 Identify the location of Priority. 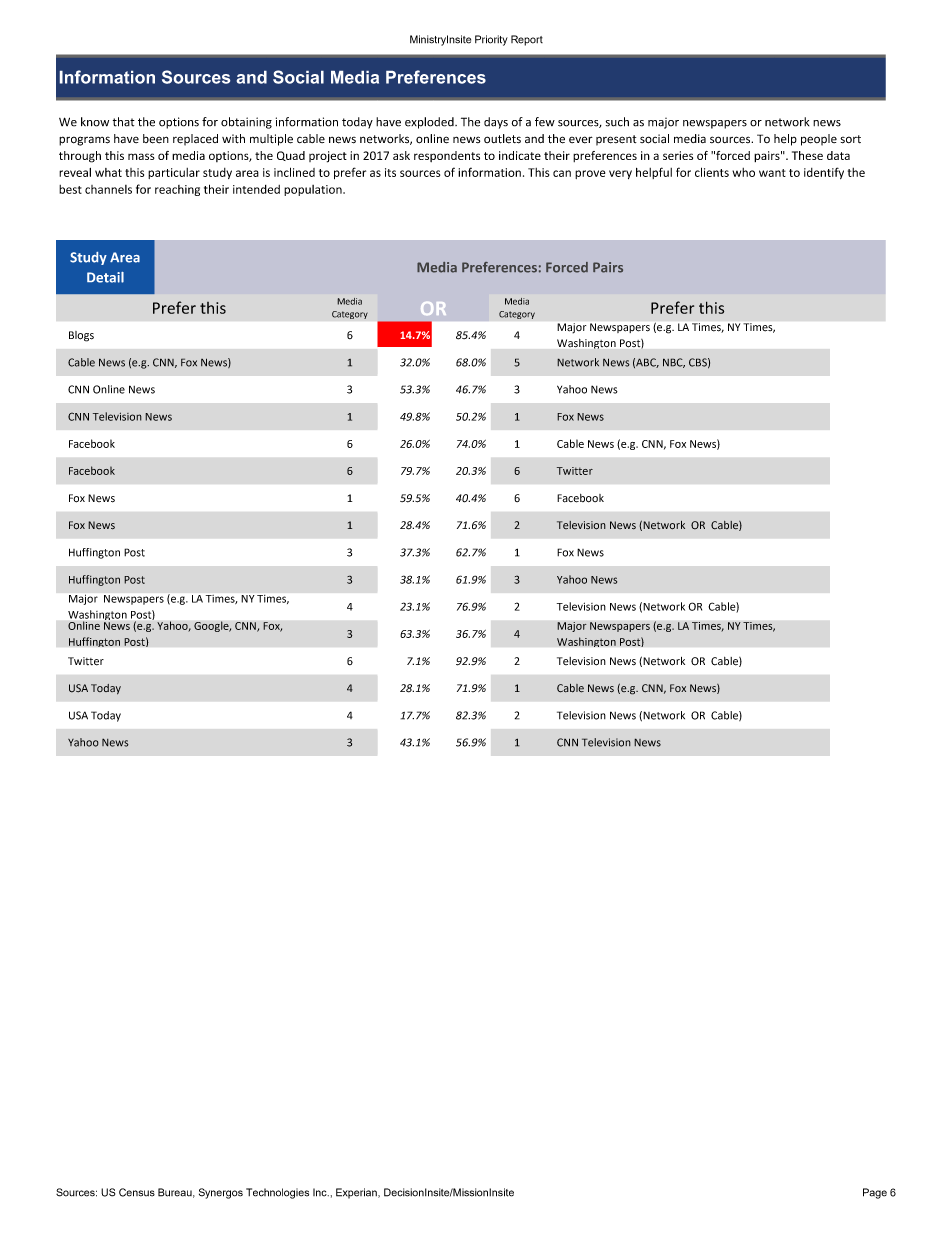
(491, 40).
